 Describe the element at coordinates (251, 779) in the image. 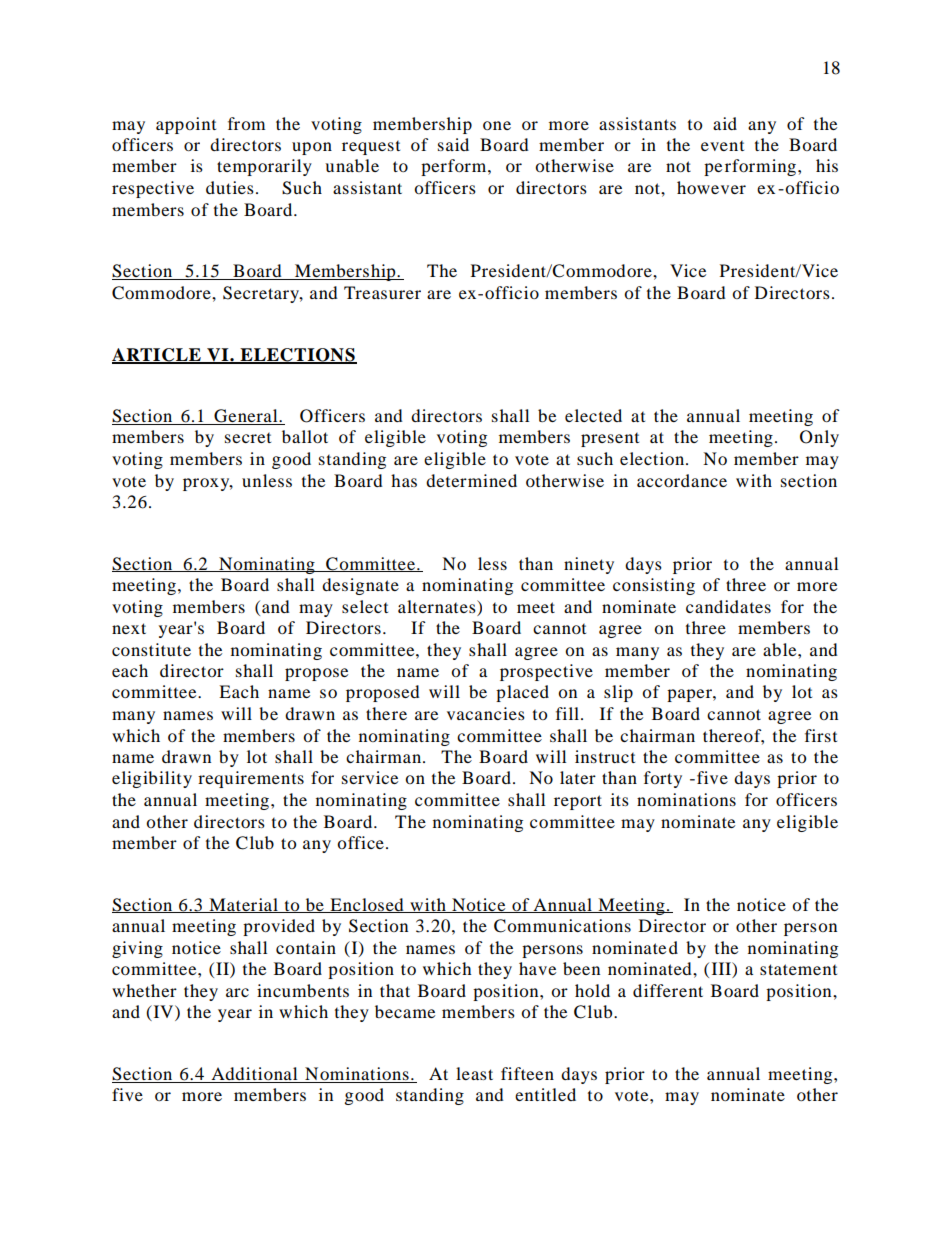

I see `requirements` at that location.
